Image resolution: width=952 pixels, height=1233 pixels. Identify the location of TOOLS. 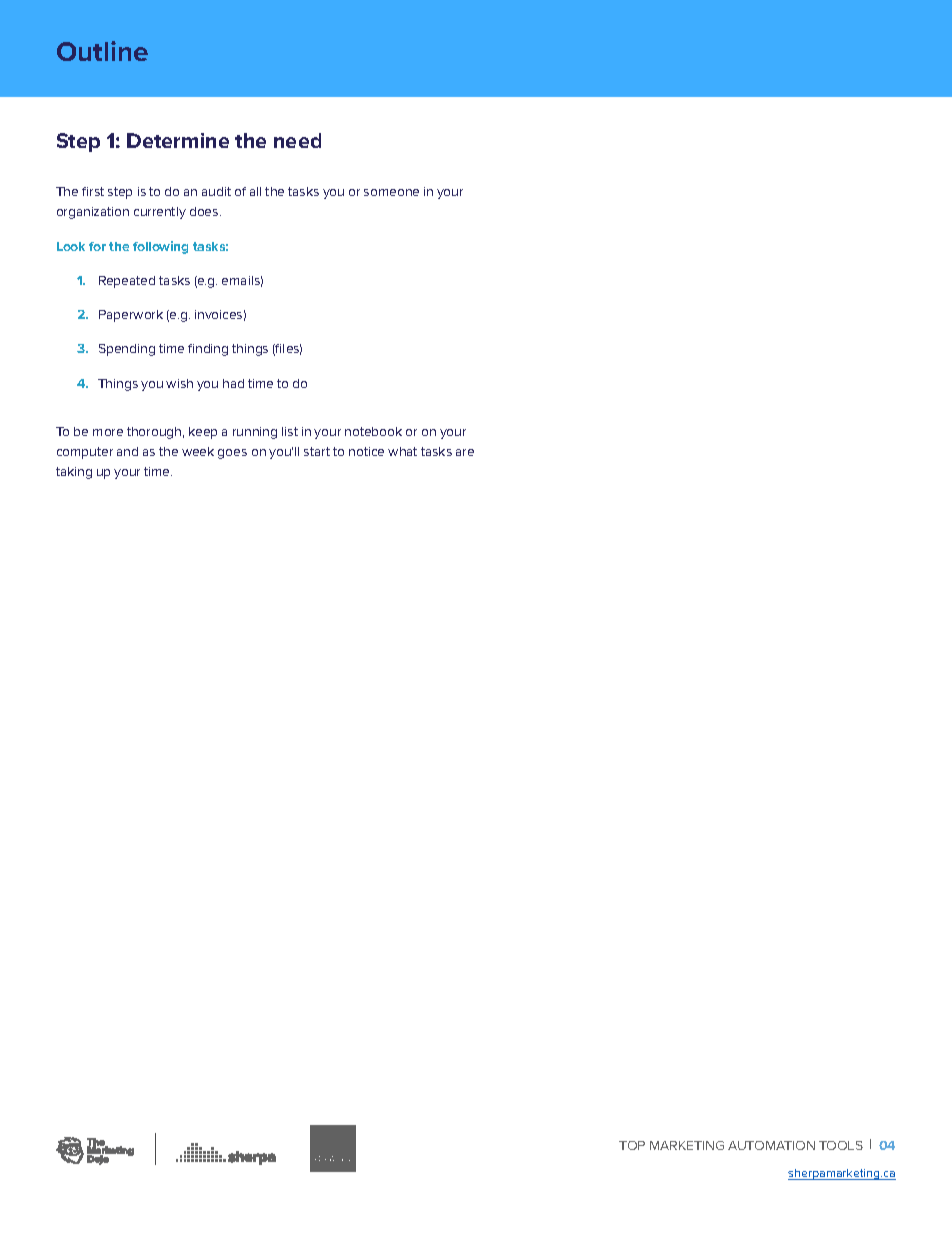
(841, 1145).
